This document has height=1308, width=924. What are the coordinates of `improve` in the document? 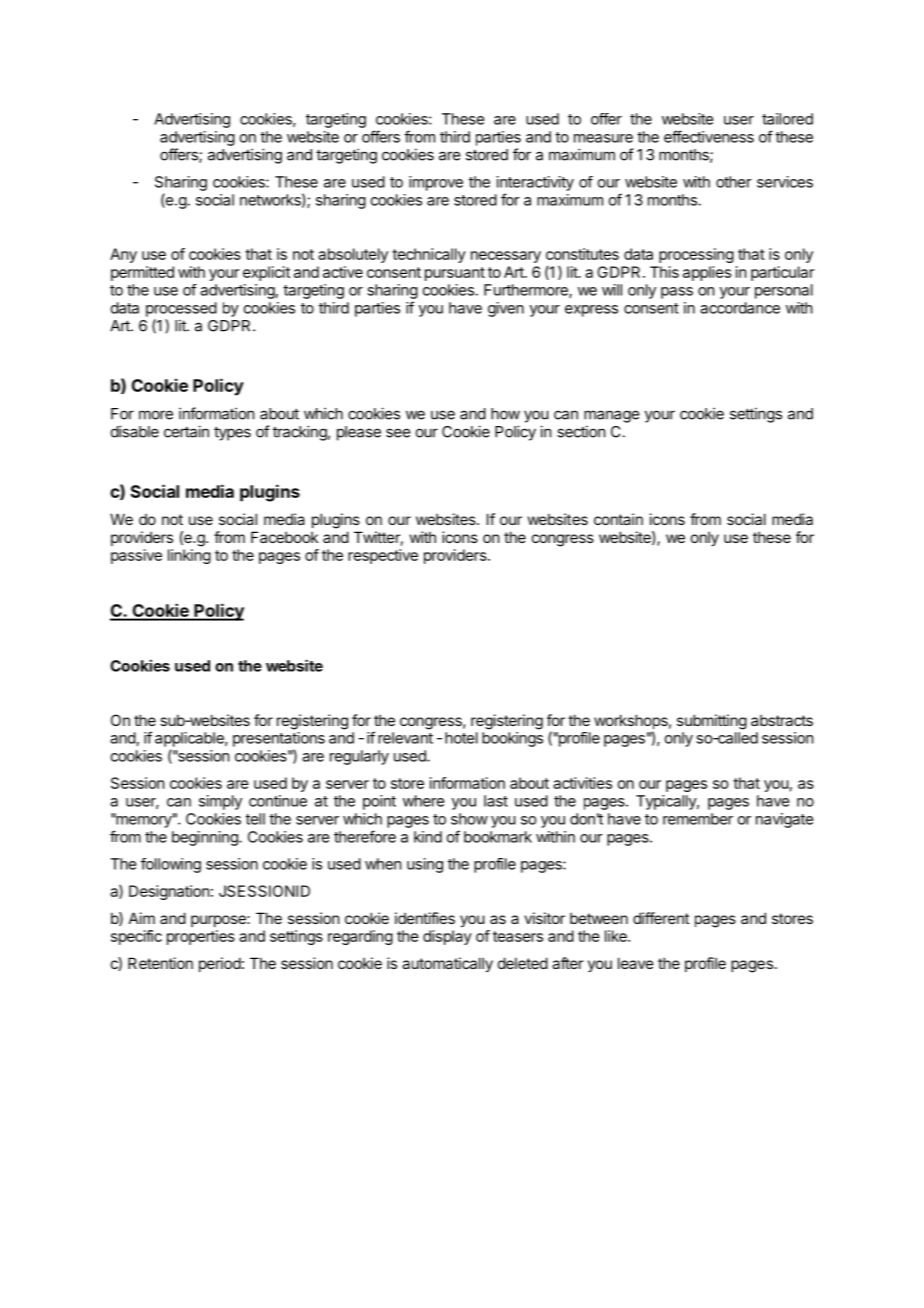 It's located at (436, 183).
